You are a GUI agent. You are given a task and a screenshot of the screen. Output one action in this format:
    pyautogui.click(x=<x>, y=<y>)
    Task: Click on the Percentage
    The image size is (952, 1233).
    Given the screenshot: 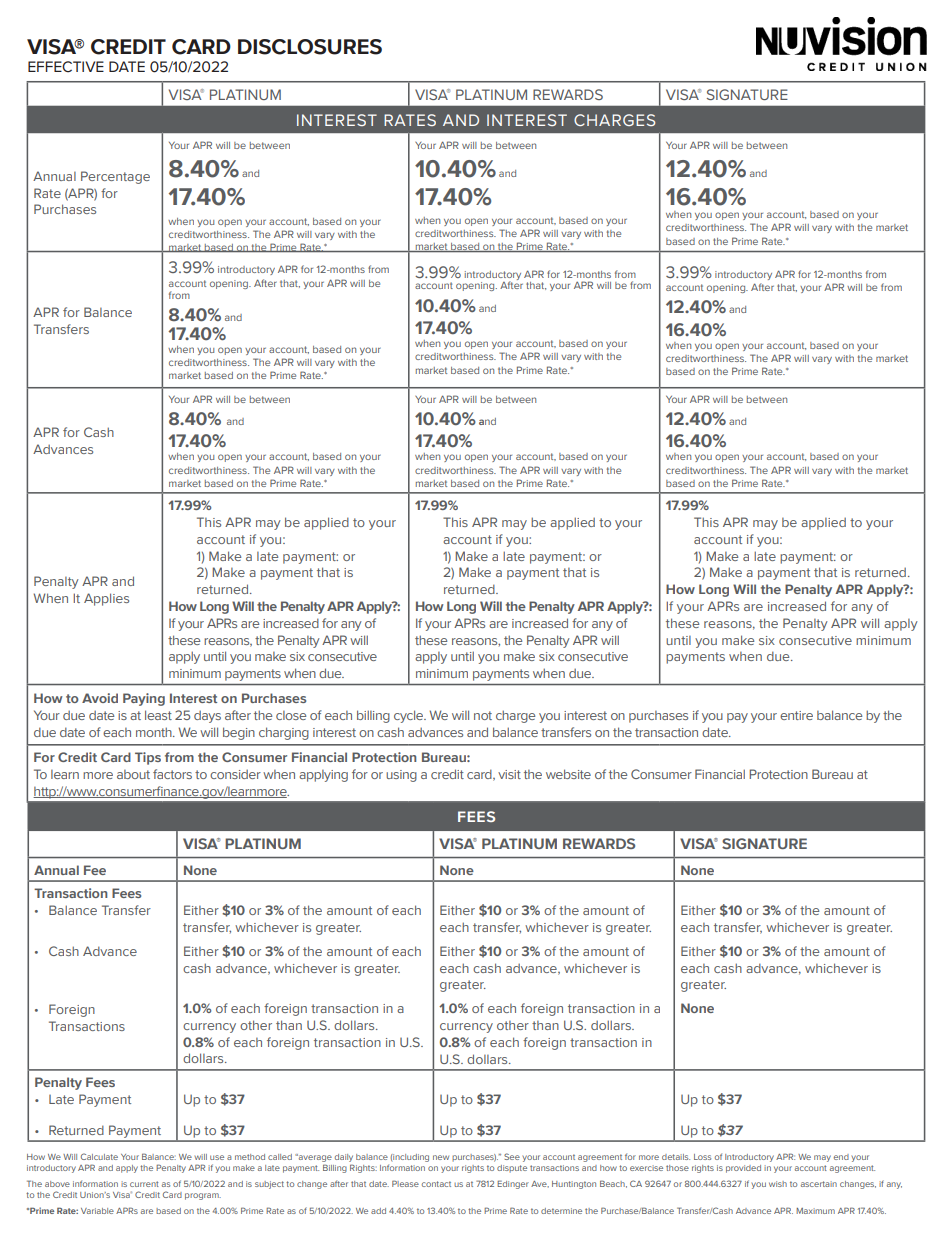 What is the action you would take?
    pyautogui.click(x=115, y=177)
